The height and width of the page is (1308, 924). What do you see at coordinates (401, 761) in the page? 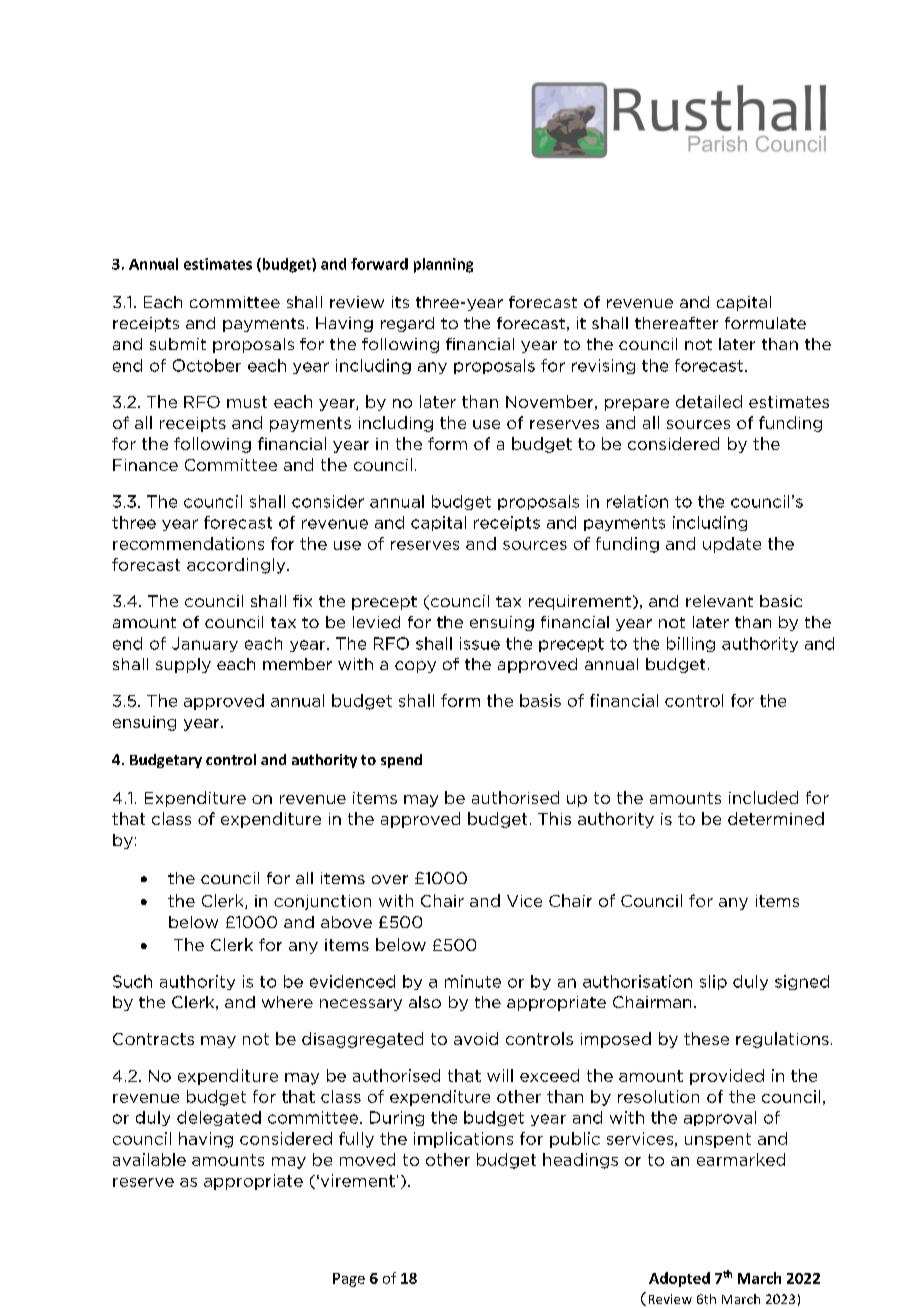
I see `spend` at bounding box center [401, 761].
